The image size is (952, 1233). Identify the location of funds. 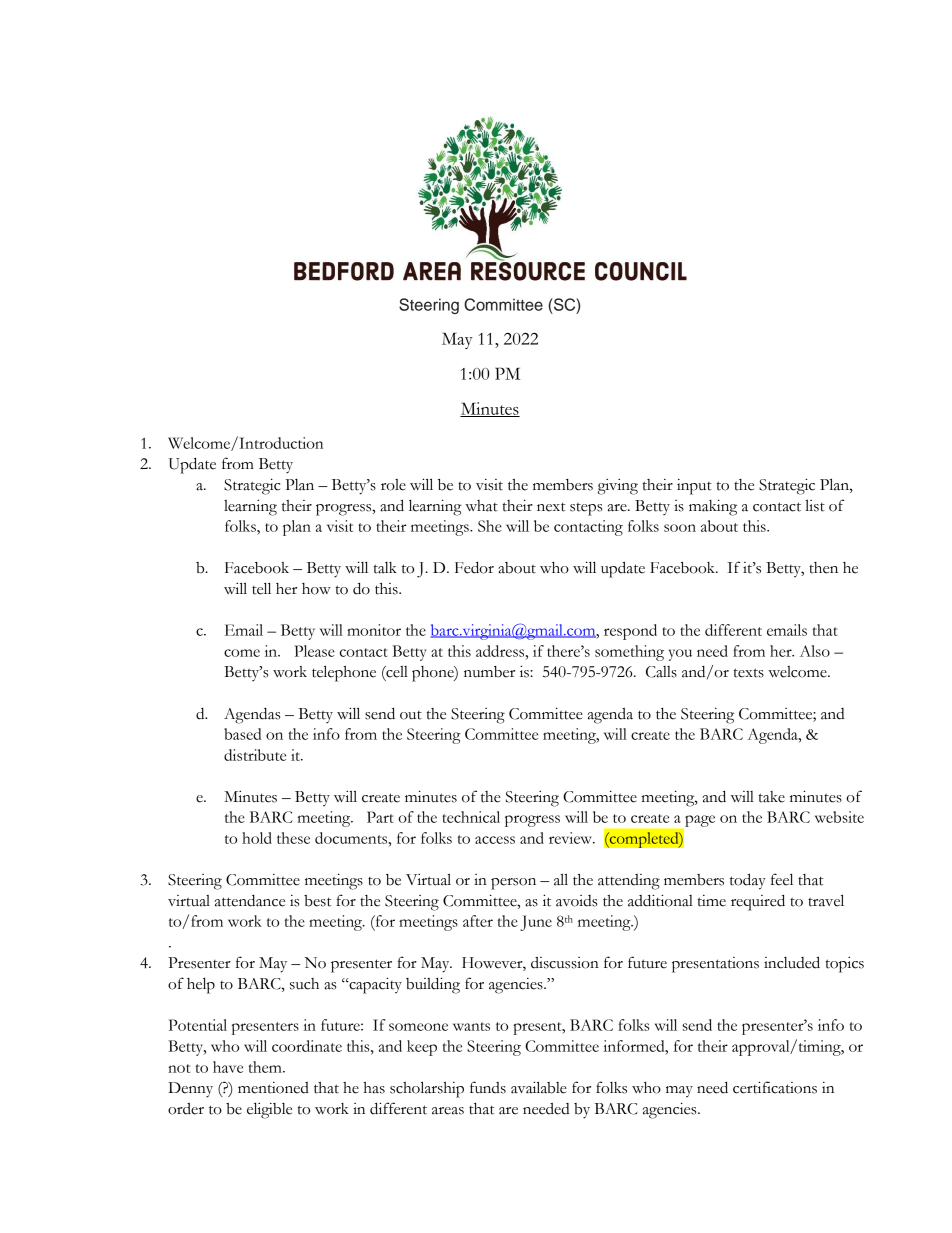
(488, 1087).
